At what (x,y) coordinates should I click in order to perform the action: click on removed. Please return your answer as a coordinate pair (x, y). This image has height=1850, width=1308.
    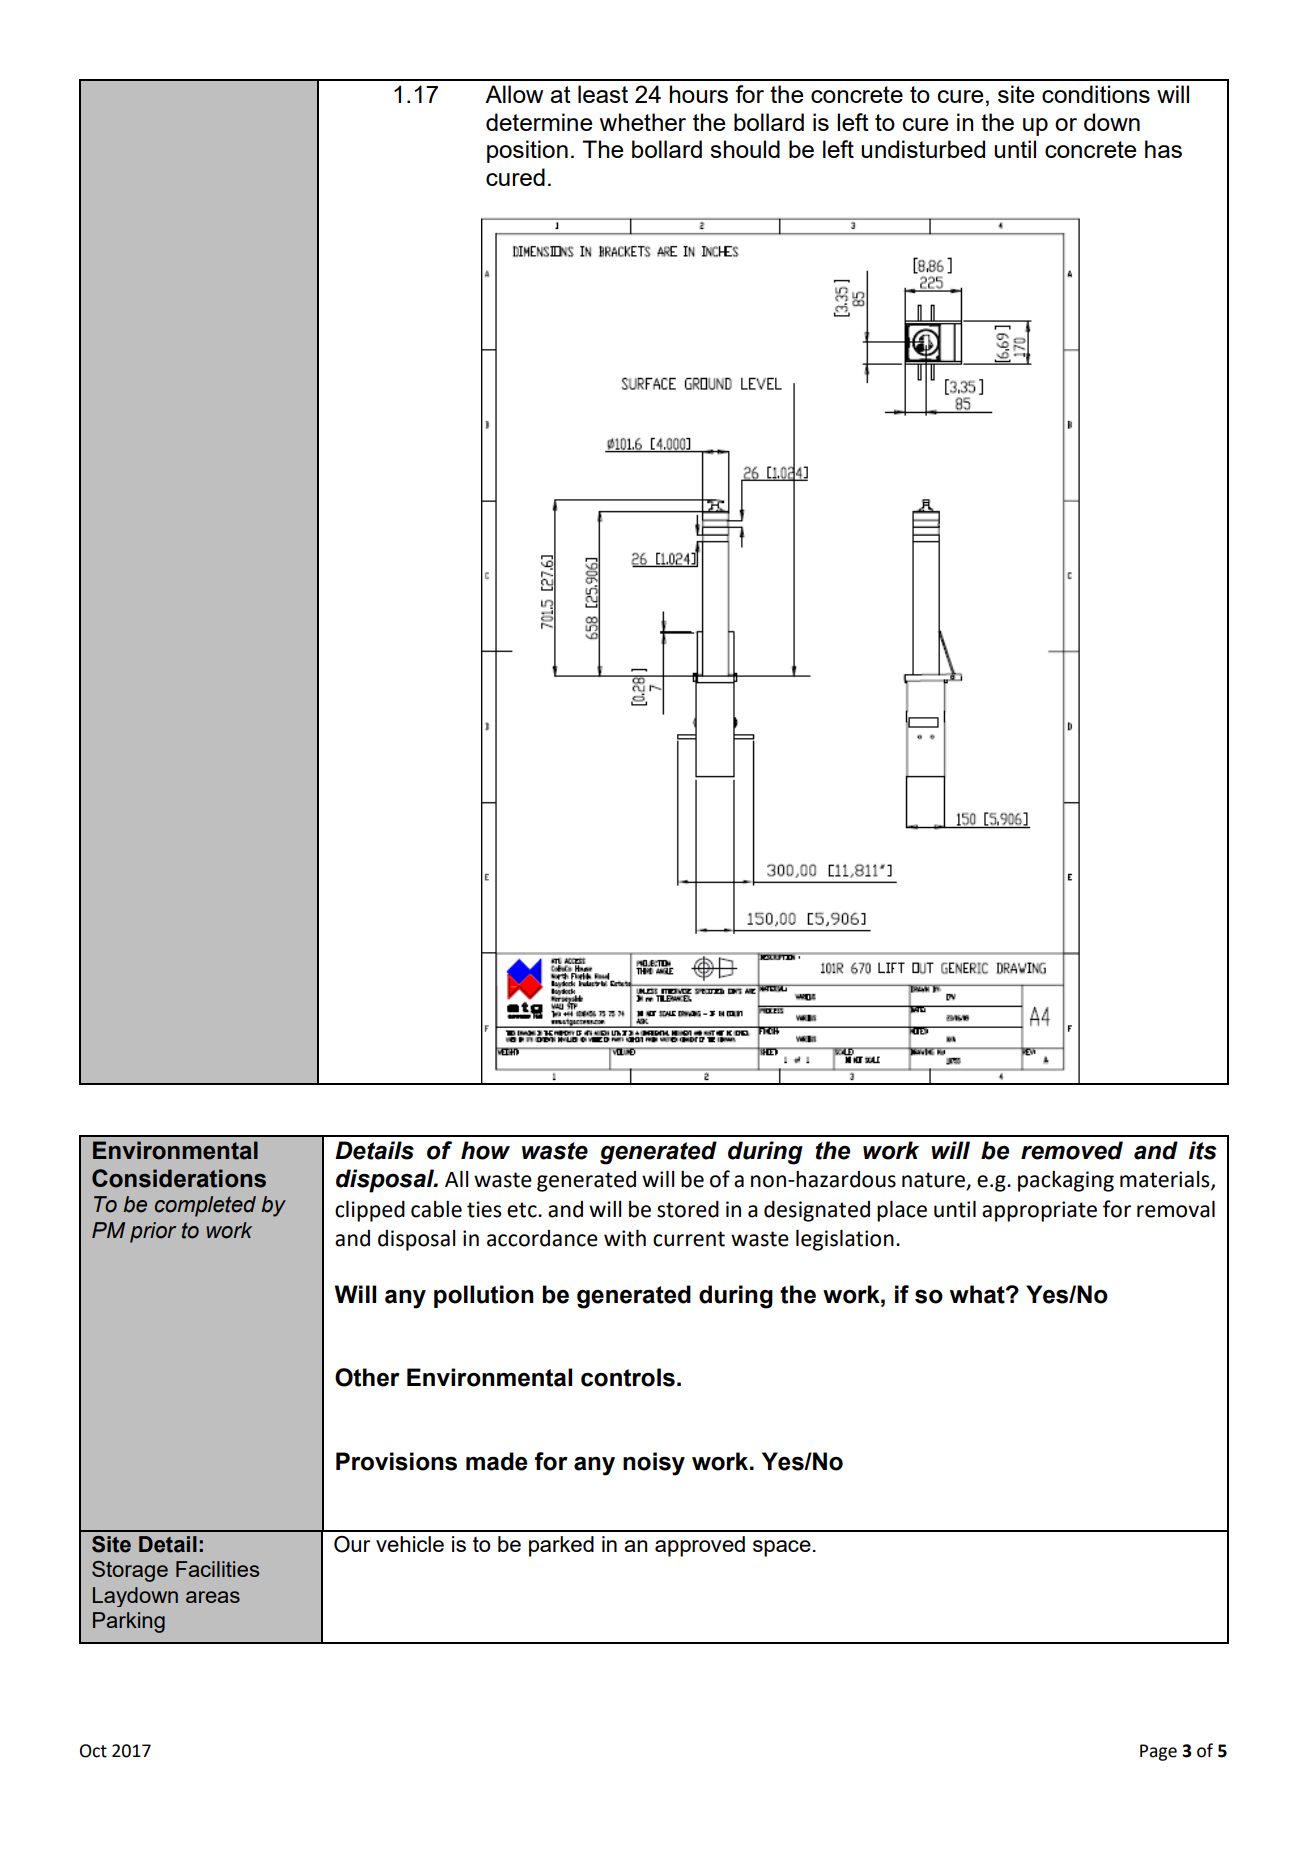
    Looking at the image, I should click on (1072, 1150).
